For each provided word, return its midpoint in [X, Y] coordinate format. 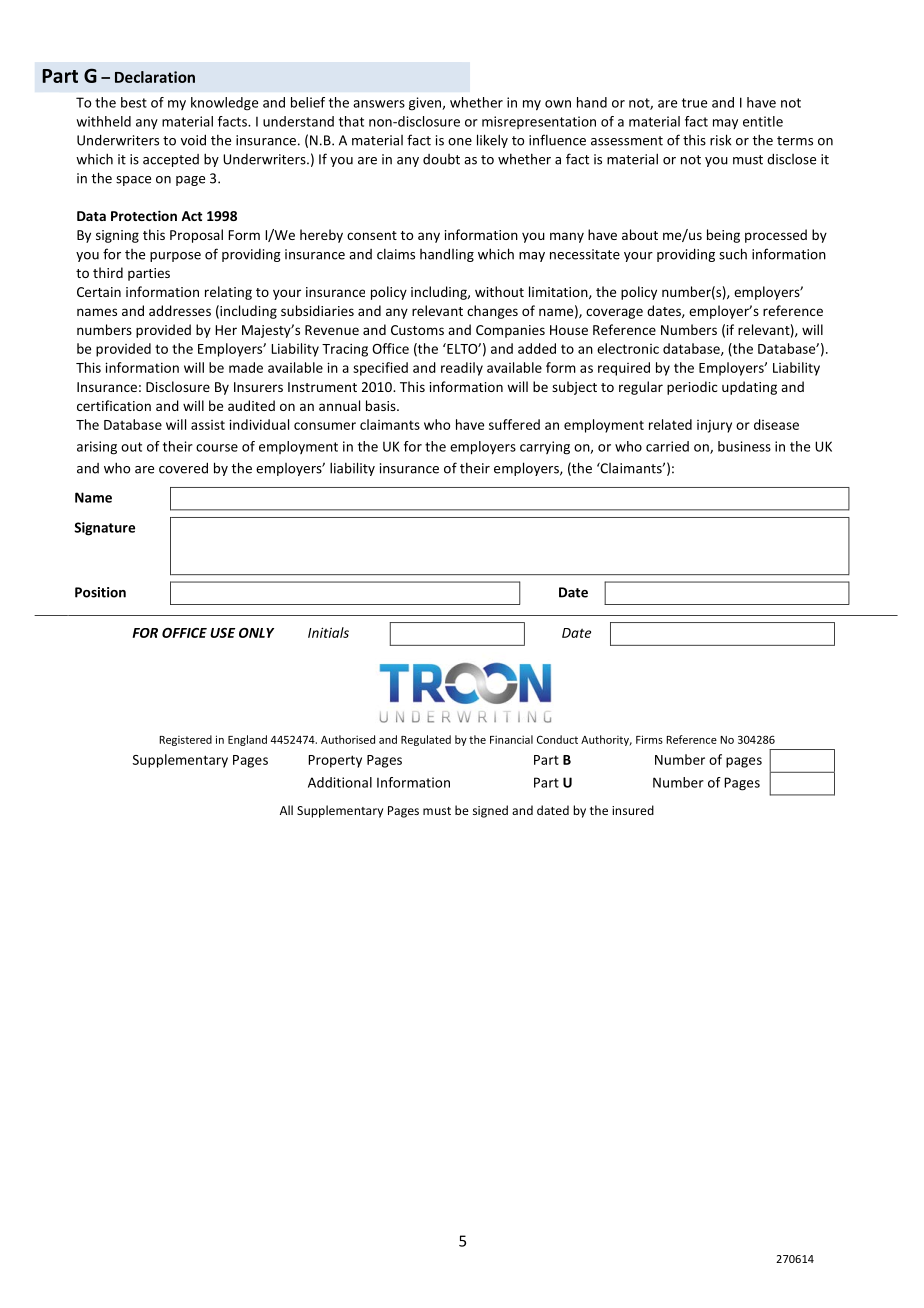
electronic [628, 348]
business [744, 446]
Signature [104, 529]
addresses [180, 310]
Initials [328, 632]
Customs [417, 330]
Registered [185, 740]
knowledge [224, 104]
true [694, 103]
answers [379, 104]
